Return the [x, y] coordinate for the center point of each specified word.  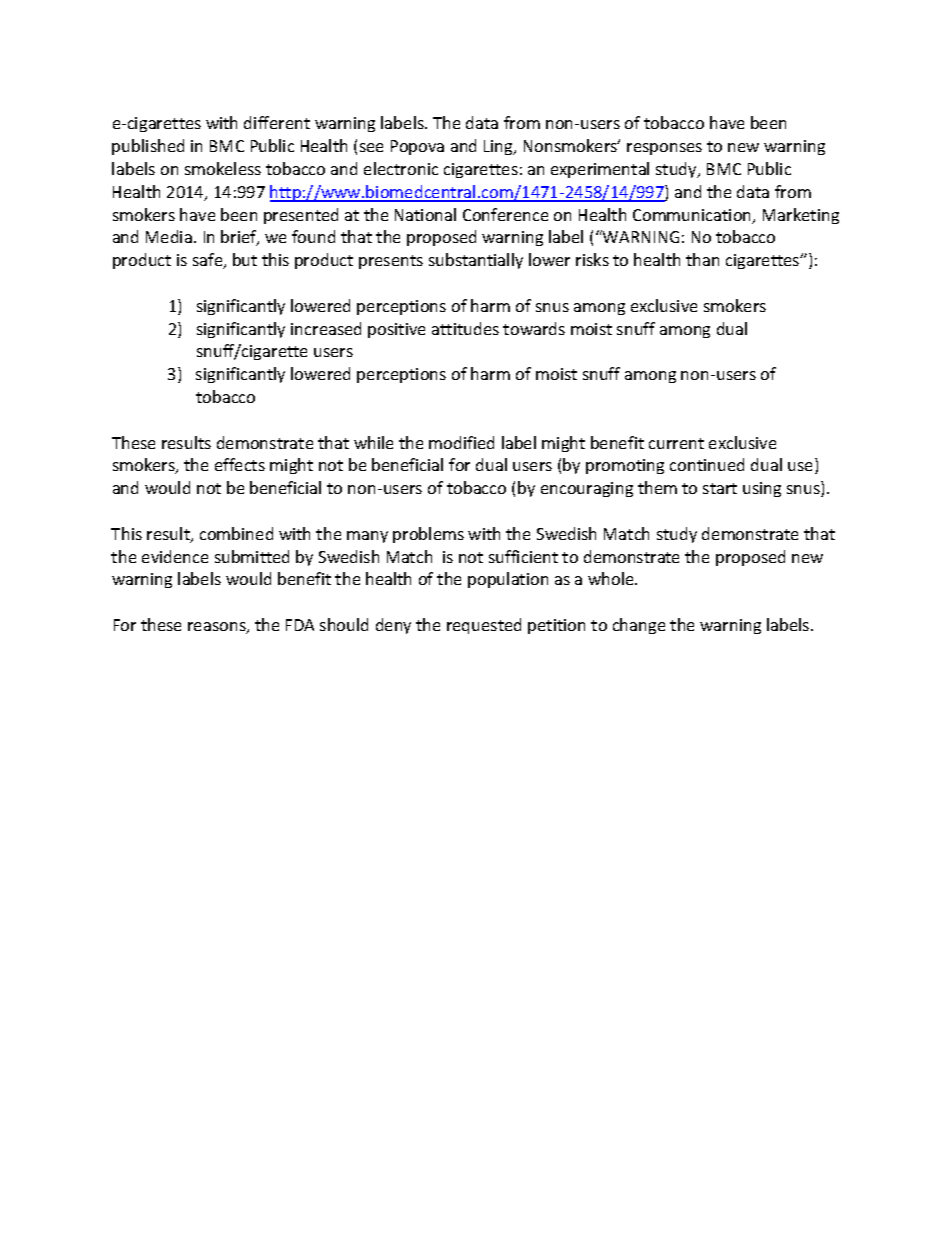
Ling [499, 147]
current [676, 443]
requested [484, 626]
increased [326, 328]
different [277, 122]
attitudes [465, 328]
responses [664, 149]
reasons [218, 628]
